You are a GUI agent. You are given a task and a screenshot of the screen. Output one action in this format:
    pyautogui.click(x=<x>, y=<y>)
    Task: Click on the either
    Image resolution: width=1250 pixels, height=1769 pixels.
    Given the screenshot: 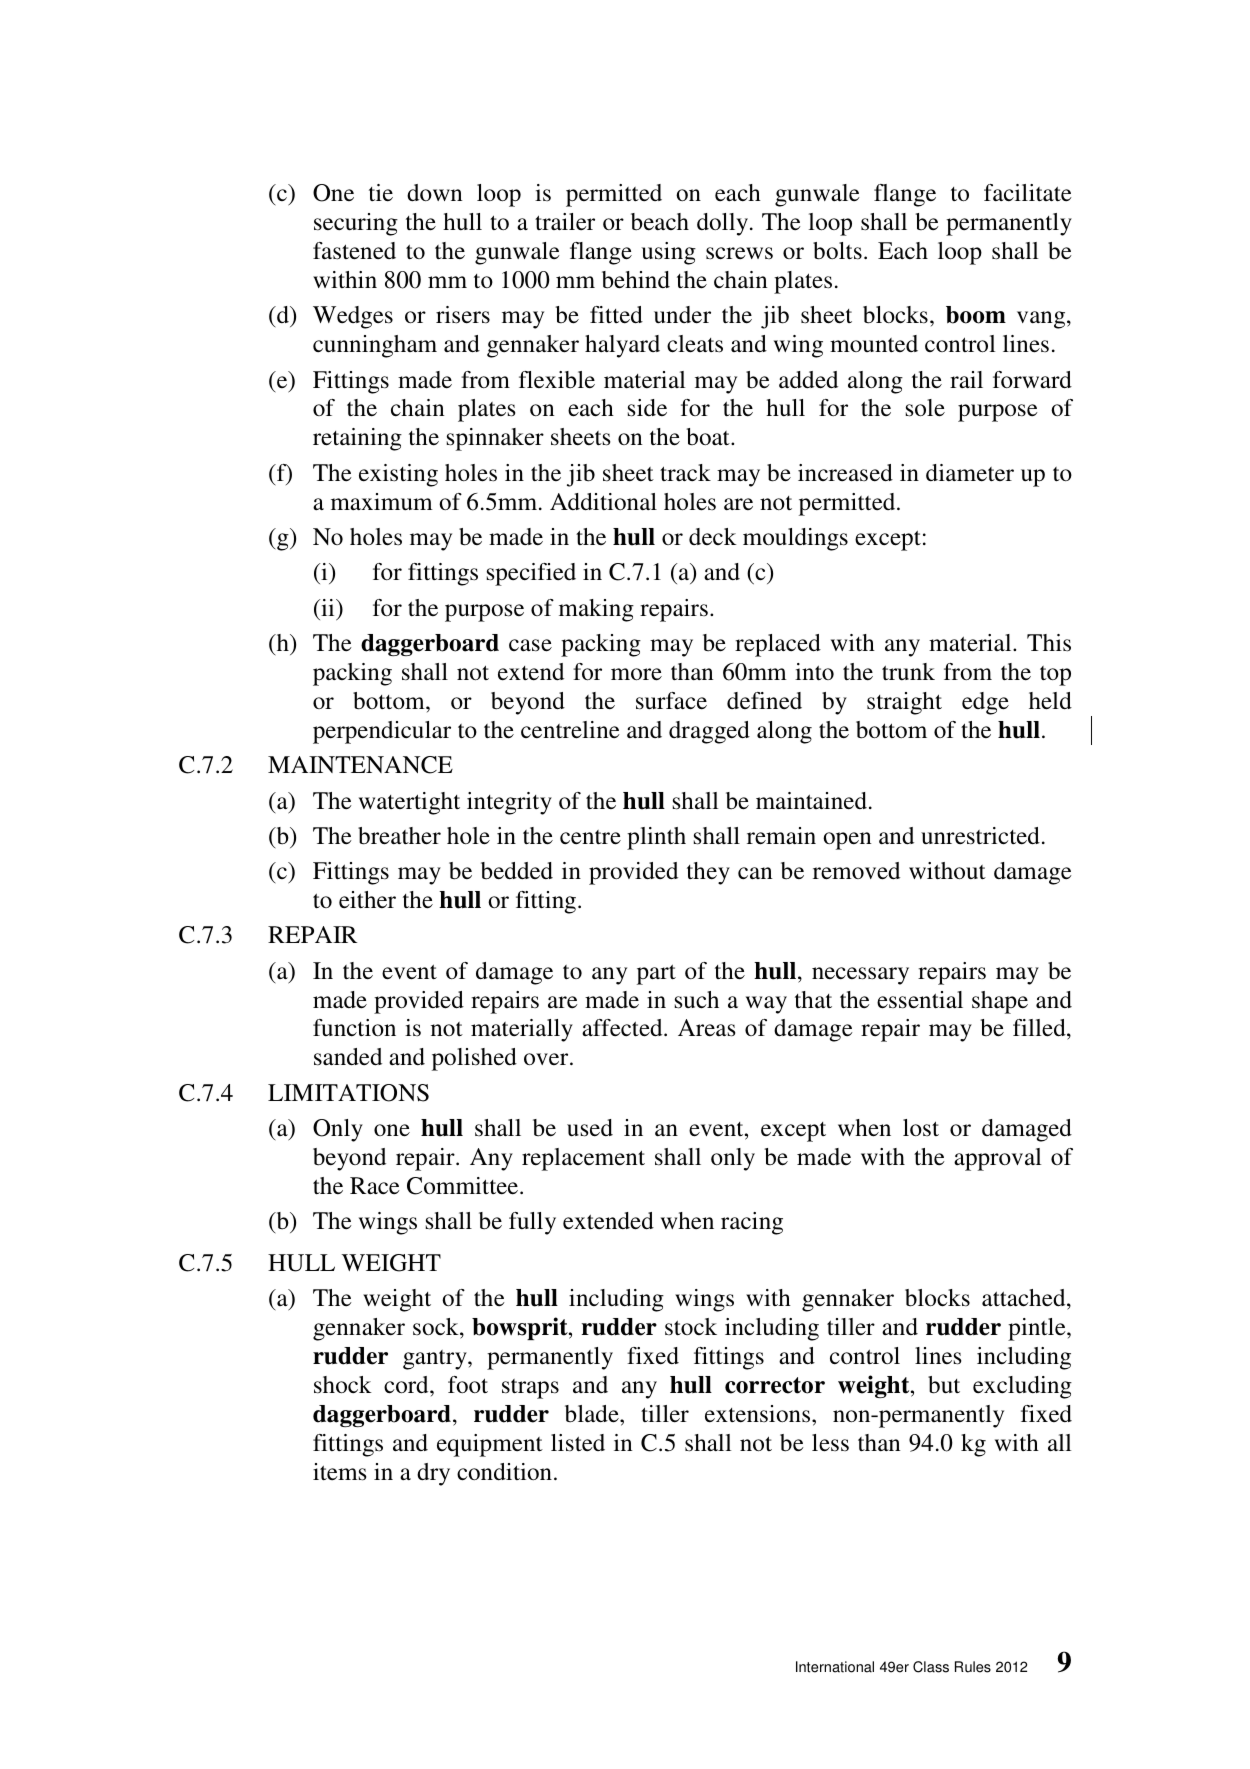 What is the action you would take?
    pyautogui.click(x=367, y=899)
